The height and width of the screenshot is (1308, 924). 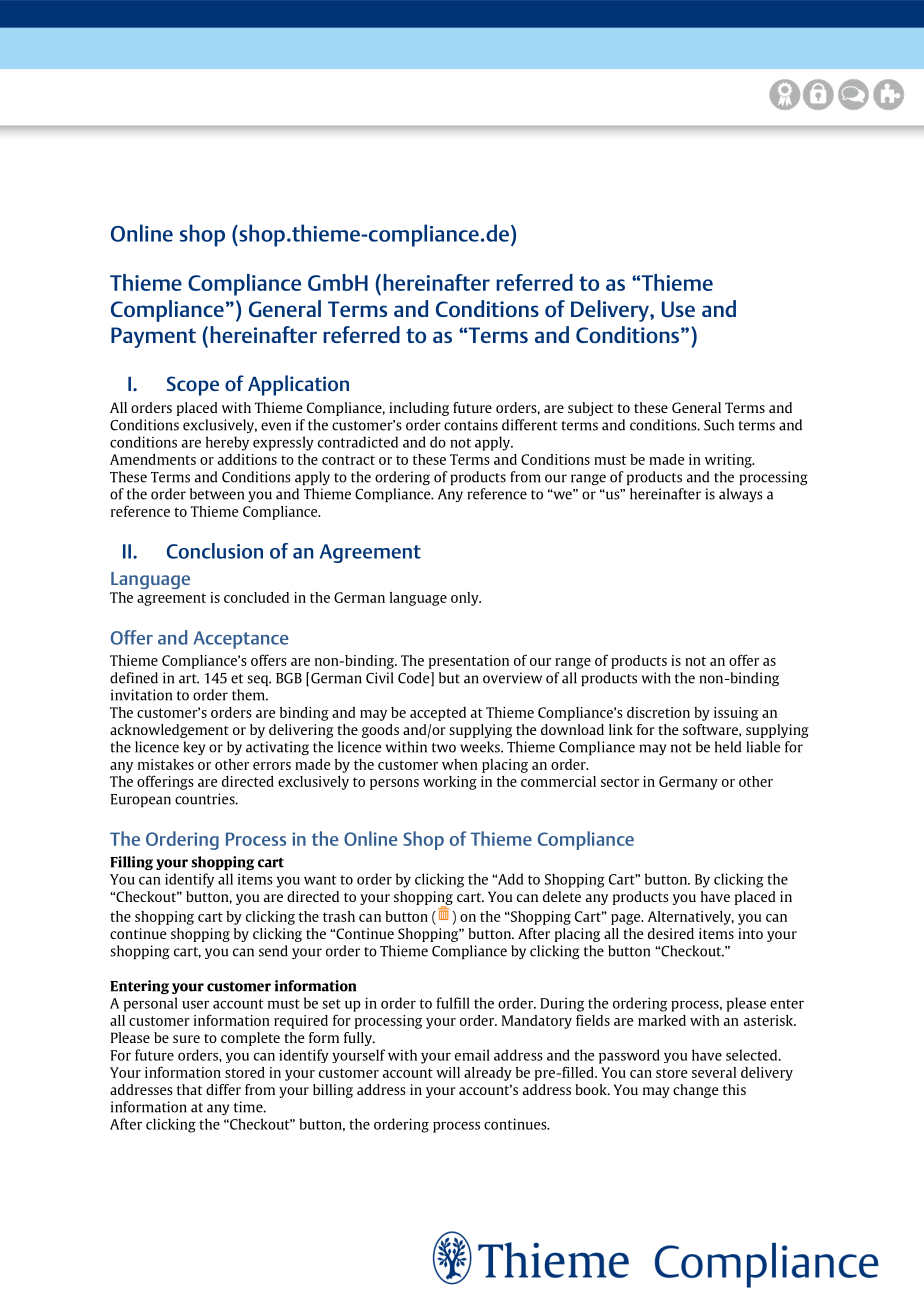 I want to click on accepted, so click(x=438, y=714).
